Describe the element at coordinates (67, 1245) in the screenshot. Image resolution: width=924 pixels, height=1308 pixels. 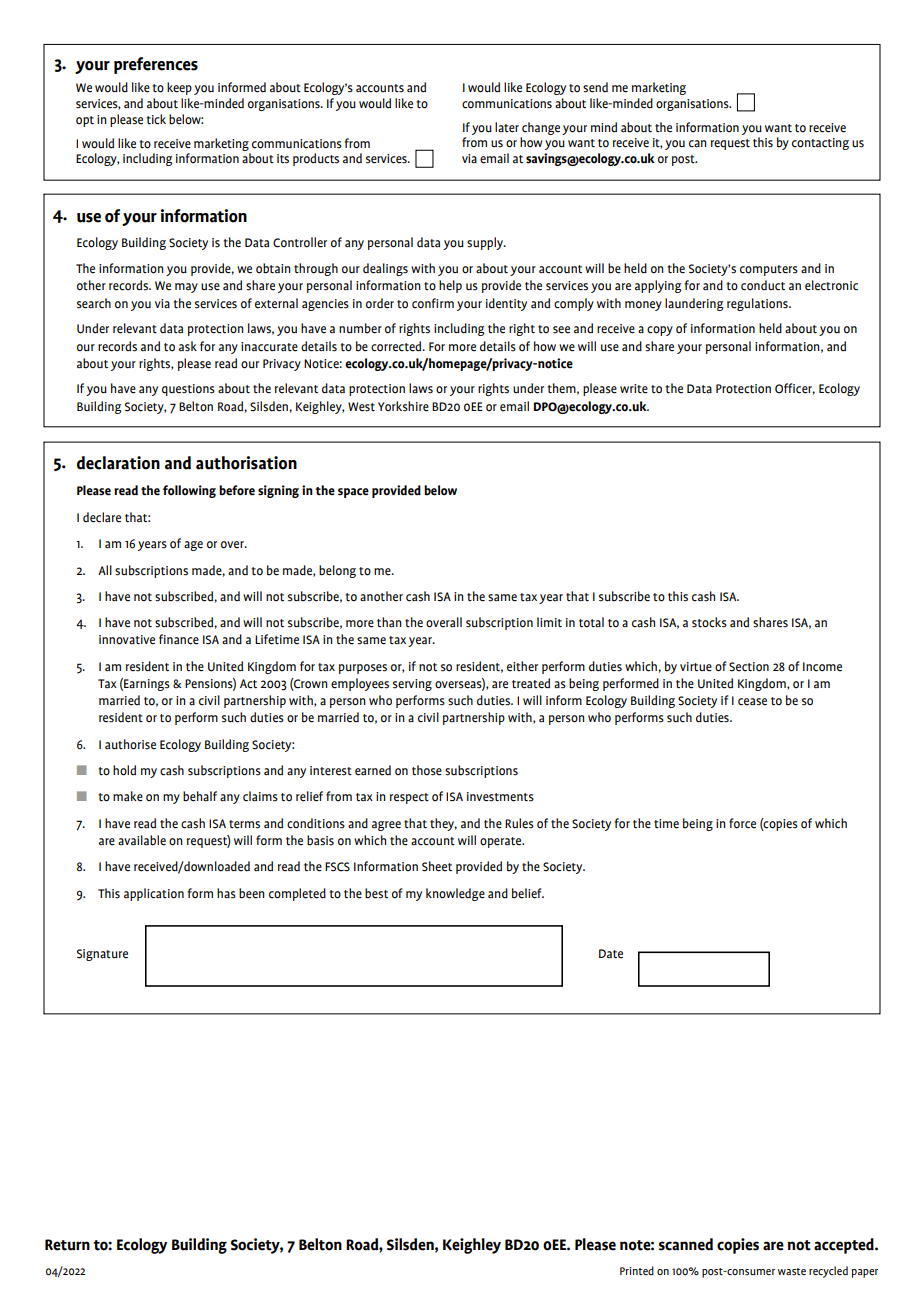
I see `Return` at that location.
